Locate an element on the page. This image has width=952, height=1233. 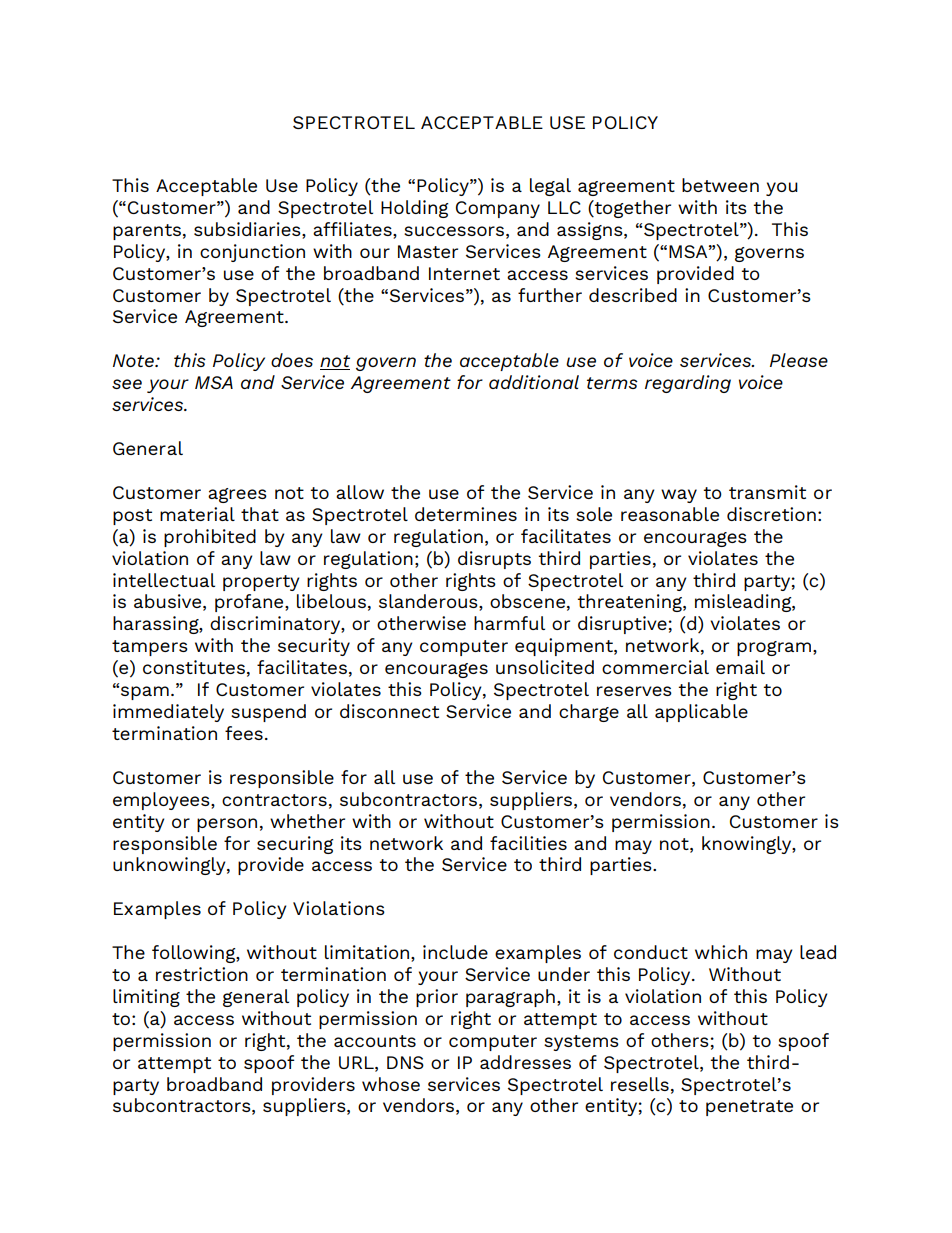
which is located at coordinates (721, 952).
